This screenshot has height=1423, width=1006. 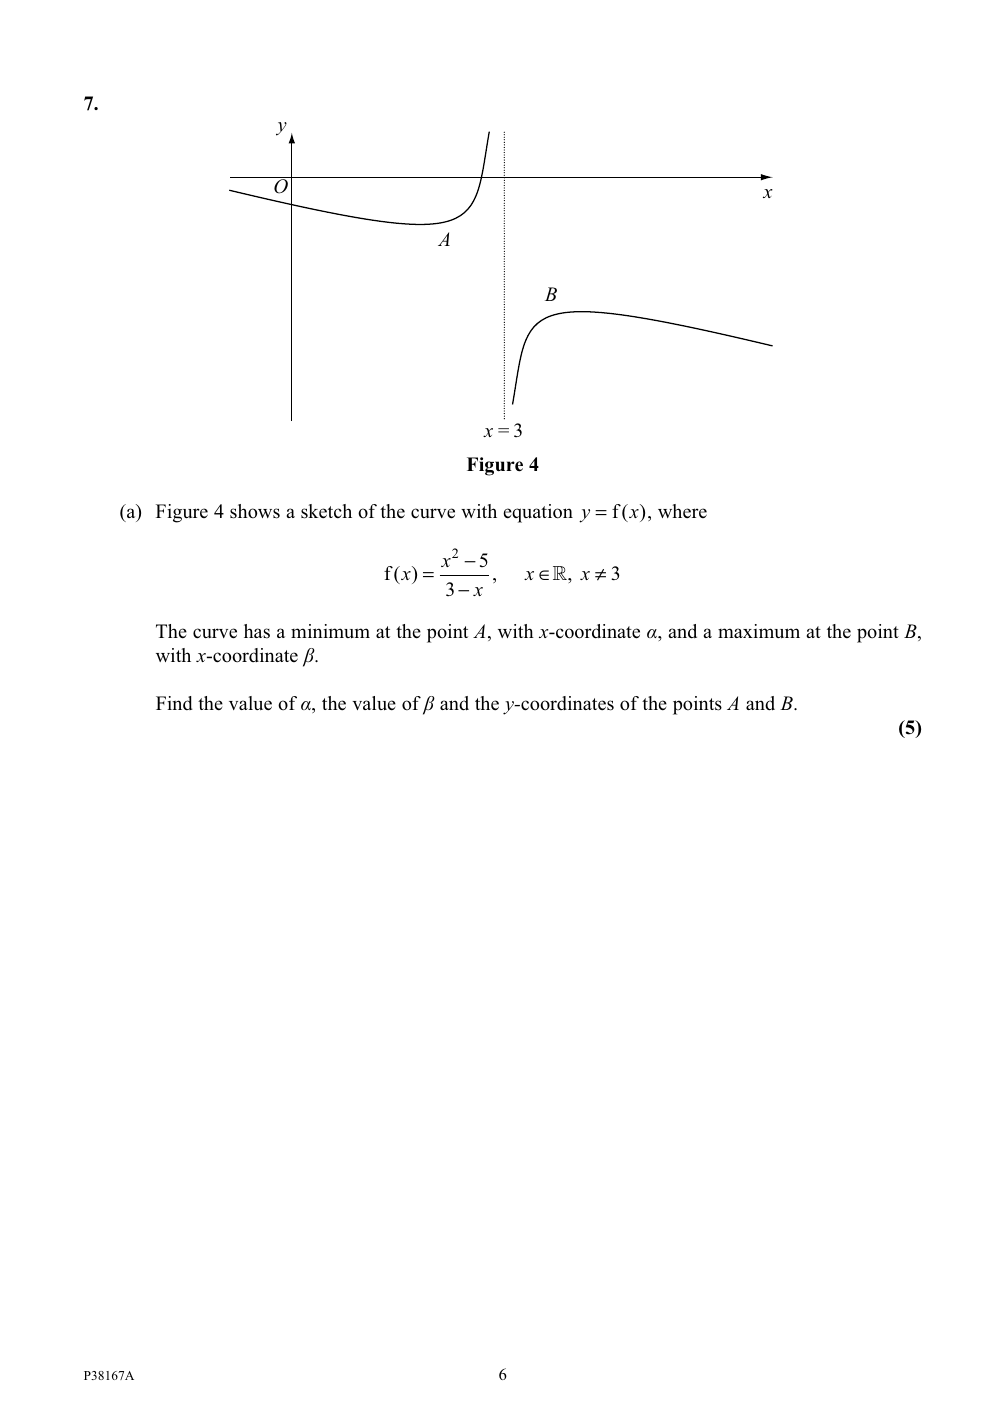 What do you see at coordinates (330, 631) in the screenshot?
I see `minimum` at bounding box center [330, 631].
